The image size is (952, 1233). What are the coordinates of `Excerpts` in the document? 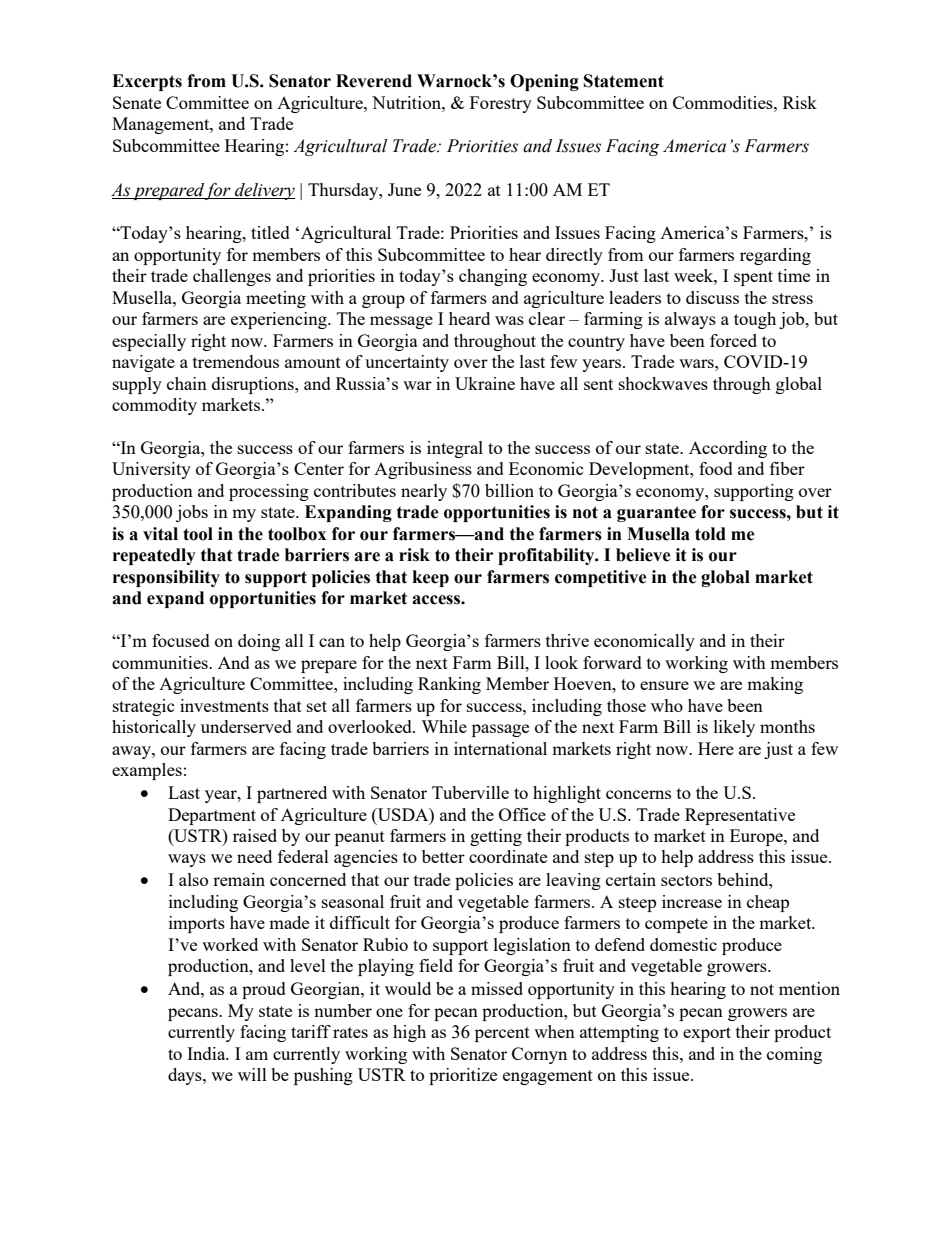 It's located at (147, 82).
